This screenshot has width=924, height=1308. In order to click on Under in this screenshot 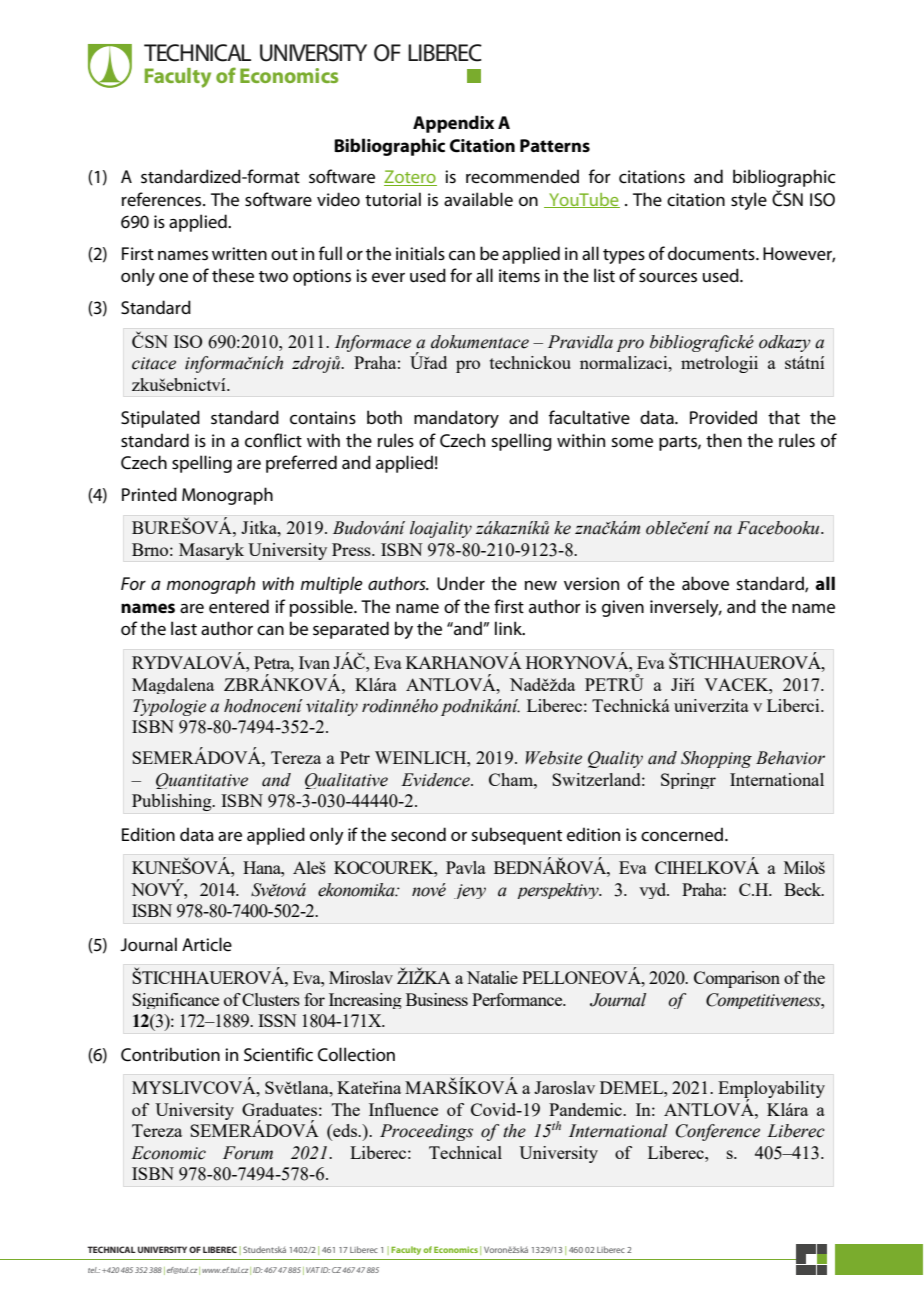, I will do `click(461, 583)`.
